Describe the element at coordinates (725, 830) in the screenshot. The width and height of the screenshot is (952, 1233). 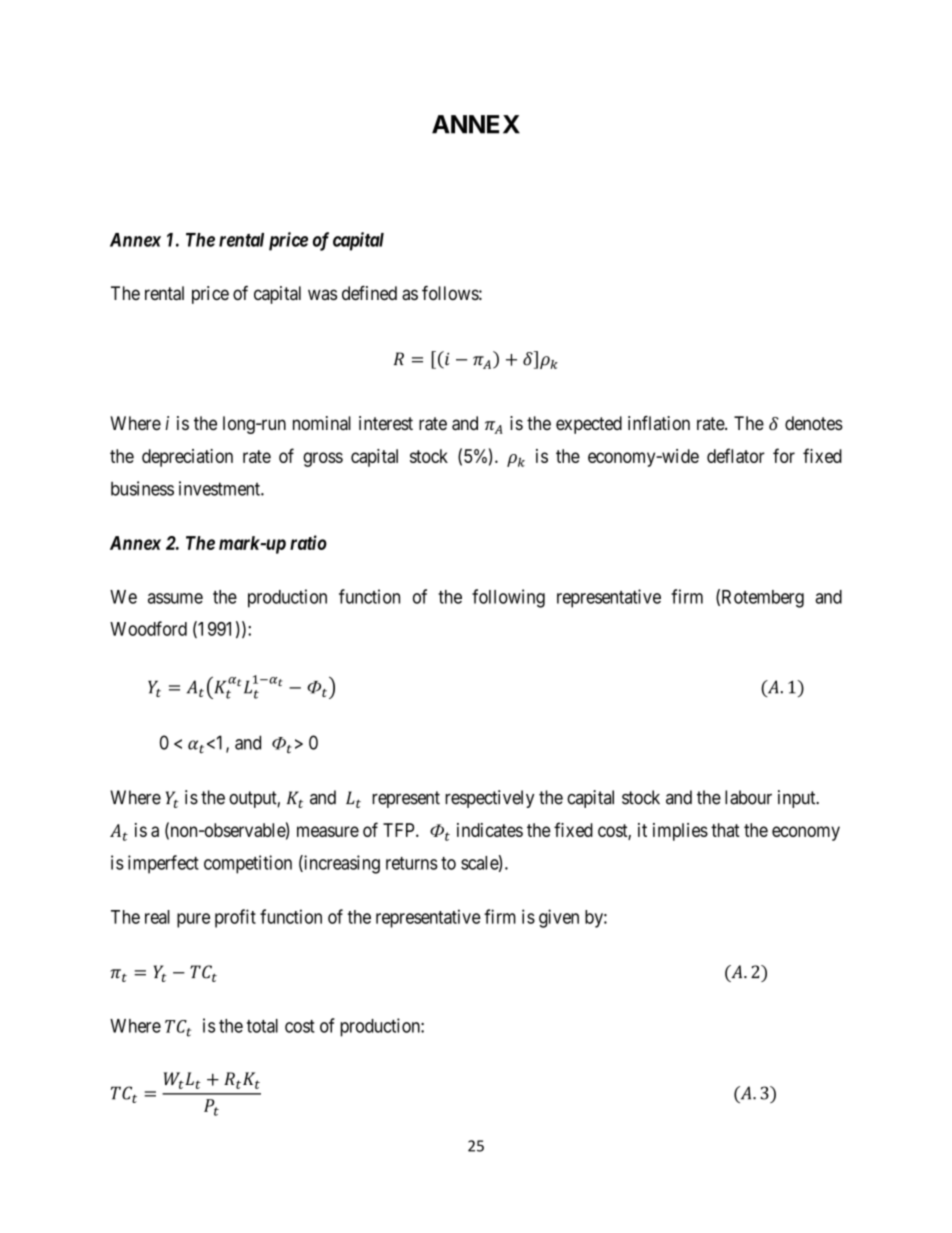
I see `that` at that location.
